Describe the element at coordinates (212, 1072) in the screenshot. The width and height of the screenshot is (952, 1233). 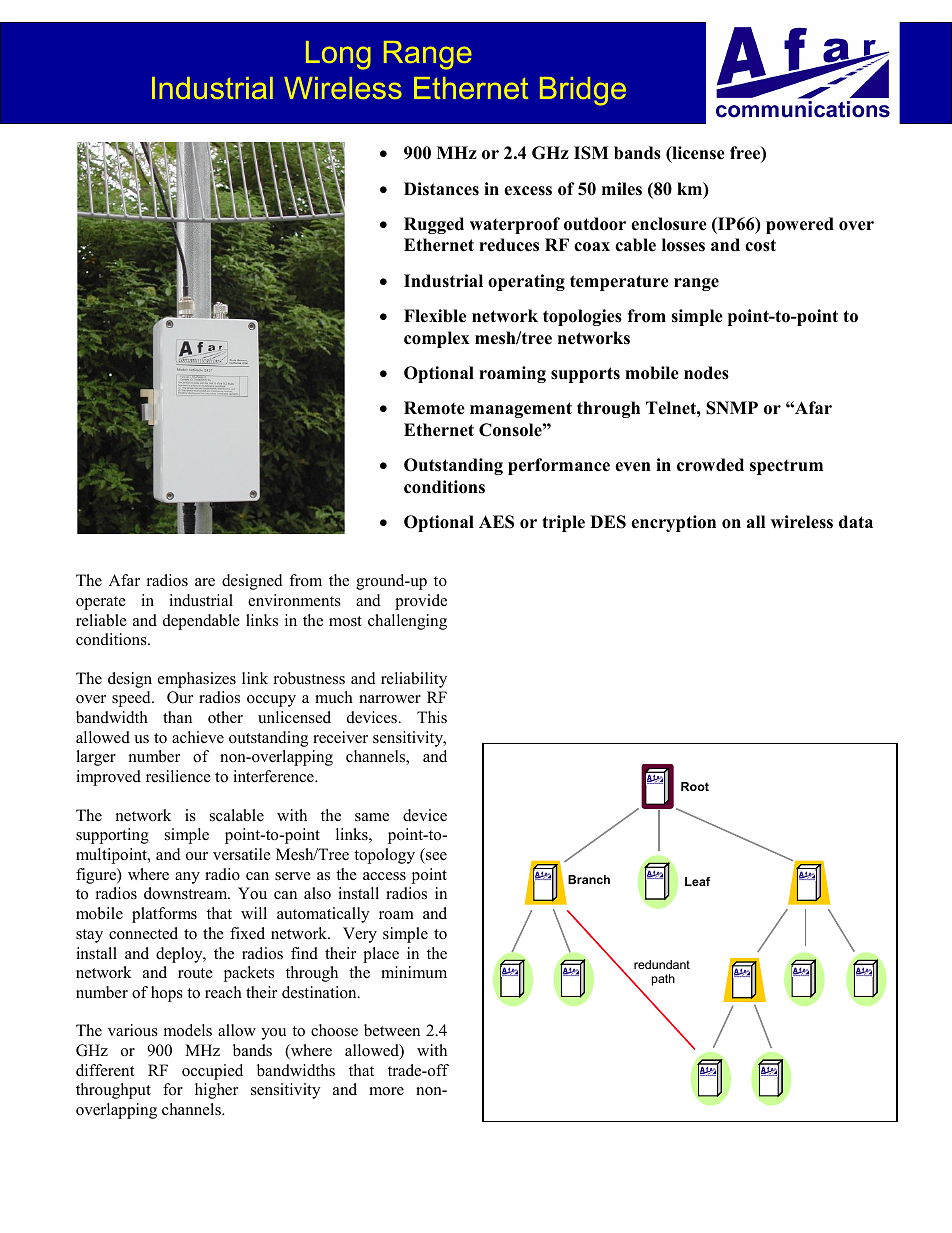
I see `occupied` at that location.
